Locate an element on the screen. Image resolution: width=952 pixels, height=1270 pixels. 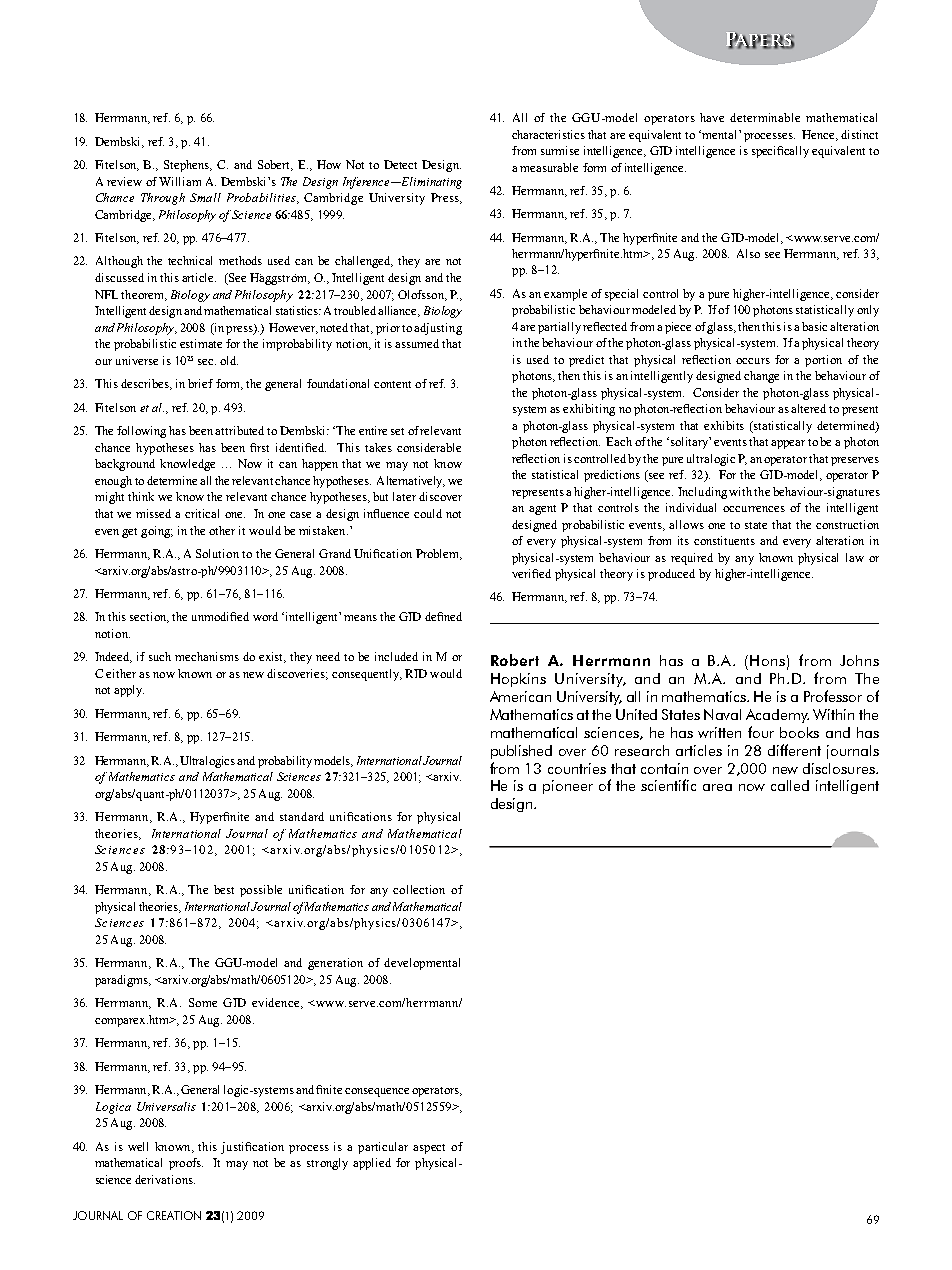
collection is located at coordinates (419, 889).
